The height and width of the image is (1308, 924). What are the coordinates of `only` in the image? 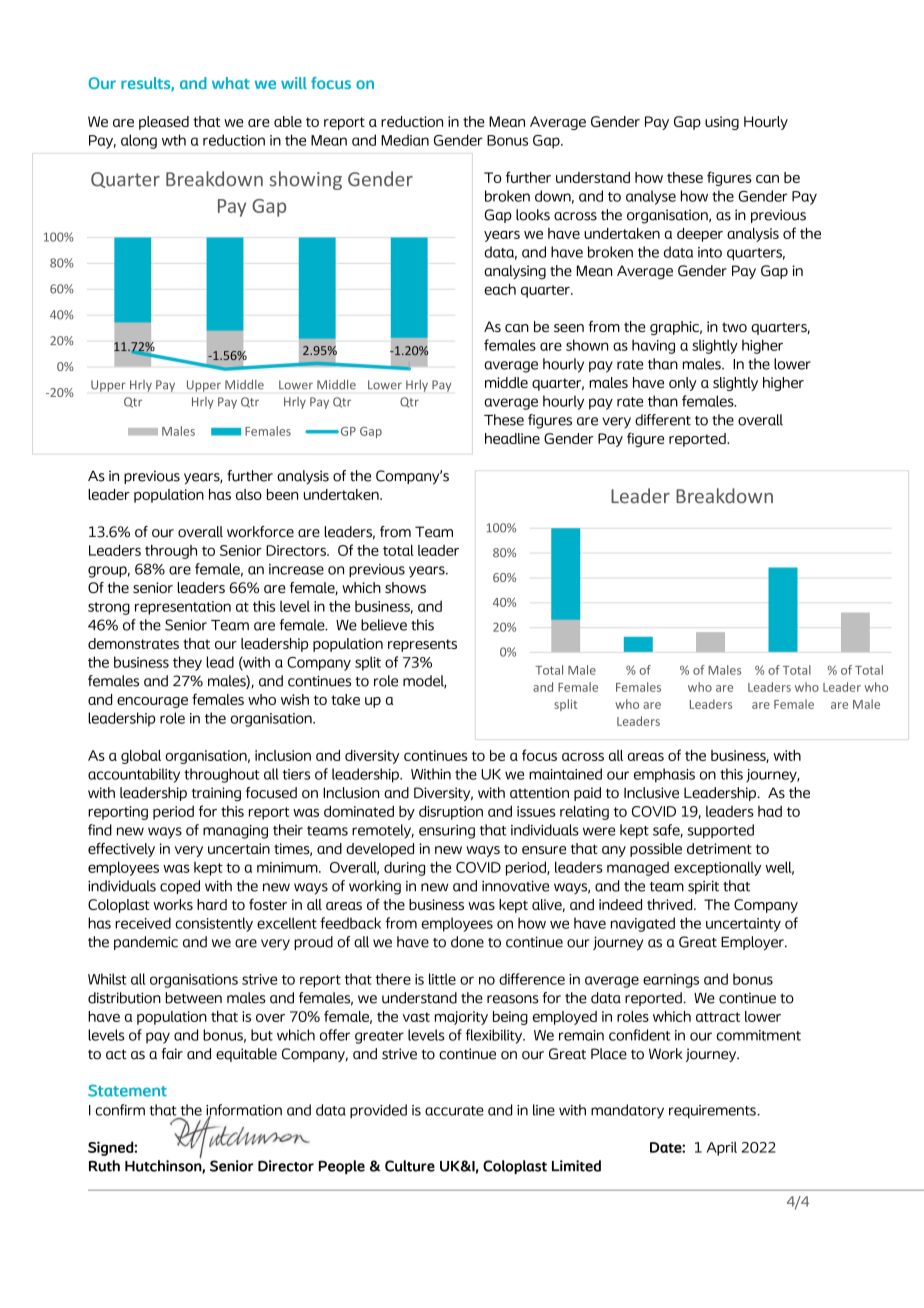 It's located at (683, 384).
